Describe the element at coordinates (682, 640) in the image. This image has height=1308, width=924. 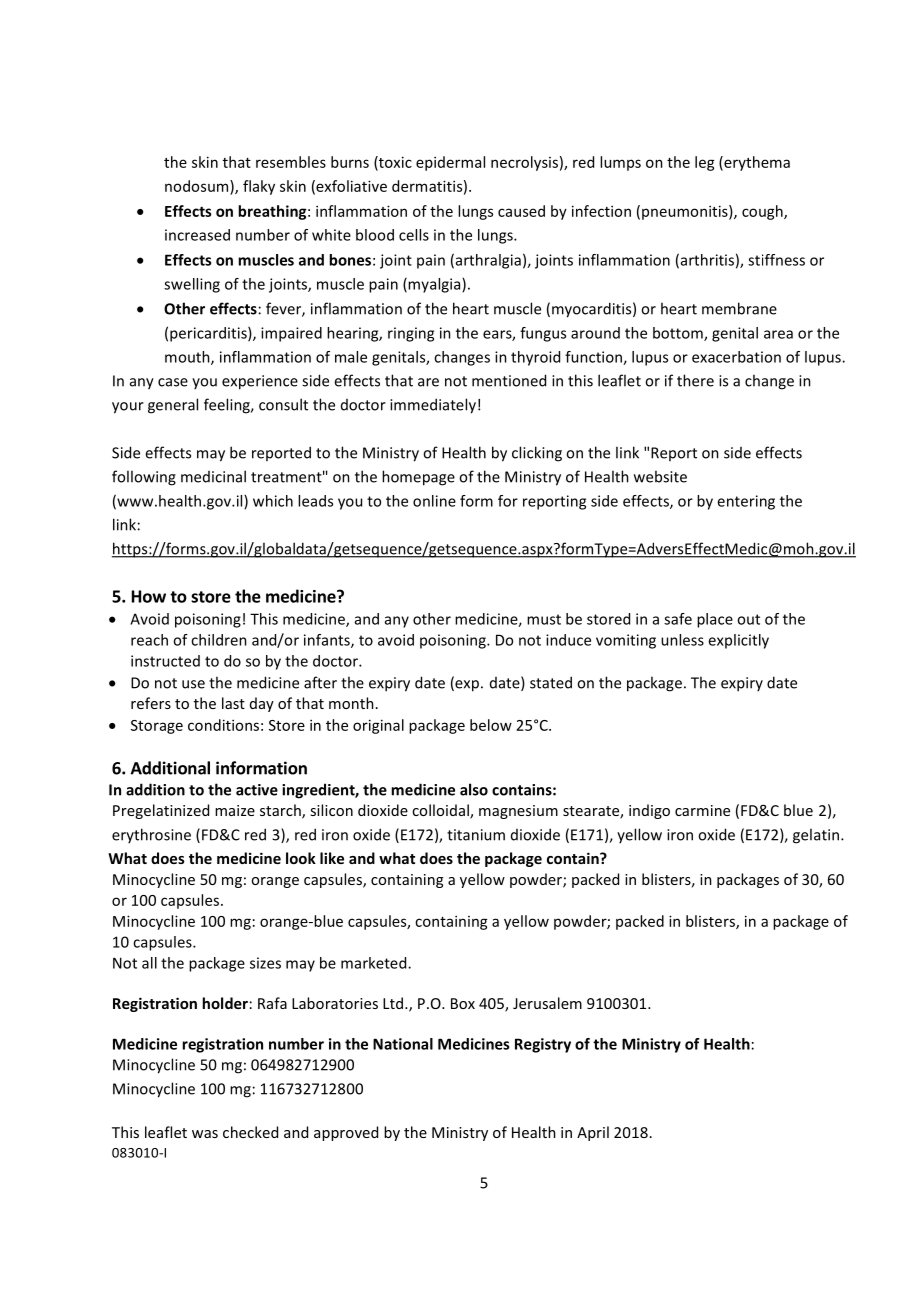
I see `unless` at that location.
